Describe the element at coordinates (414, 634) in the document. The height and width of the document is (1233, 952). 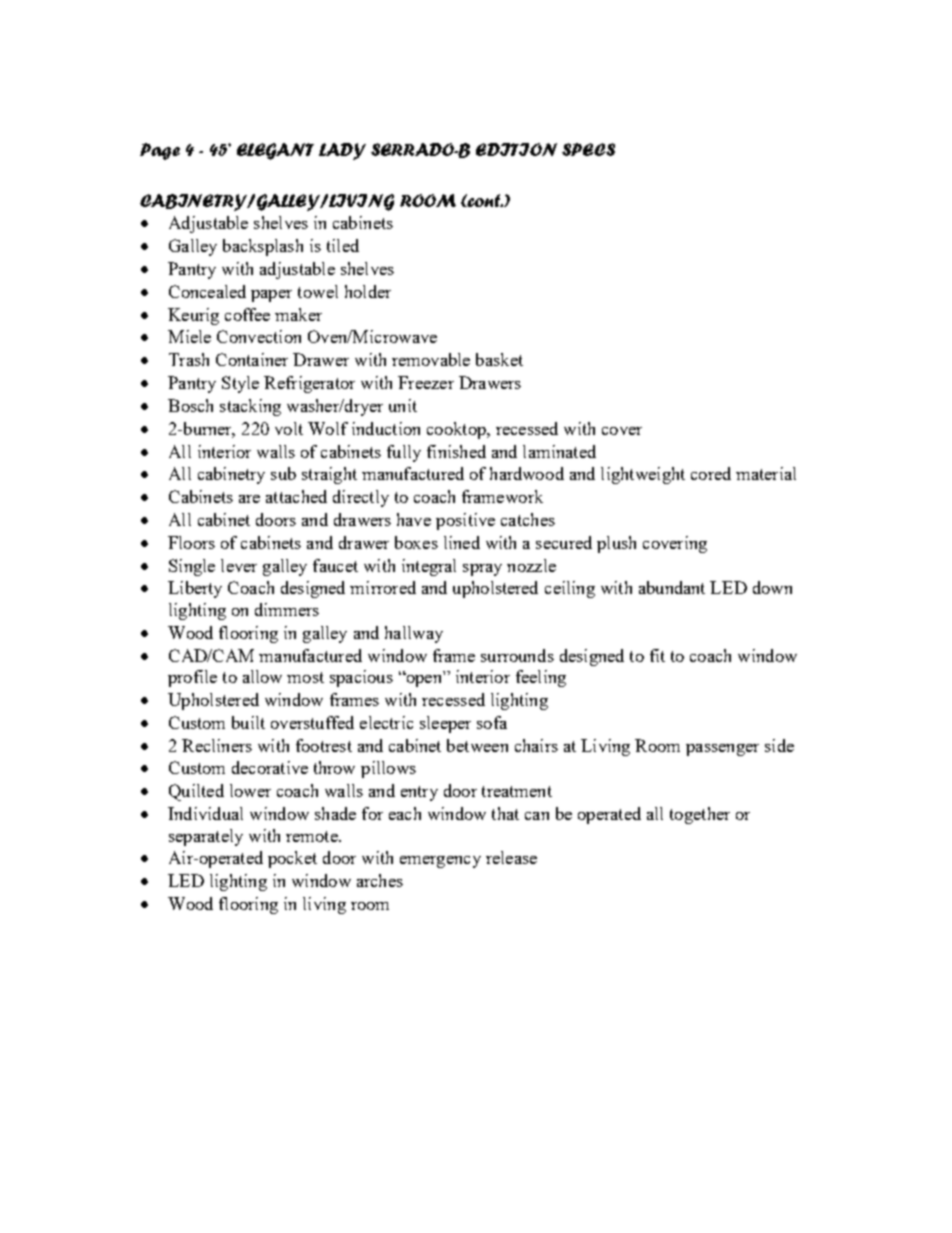
I see `hallway` at that location.
